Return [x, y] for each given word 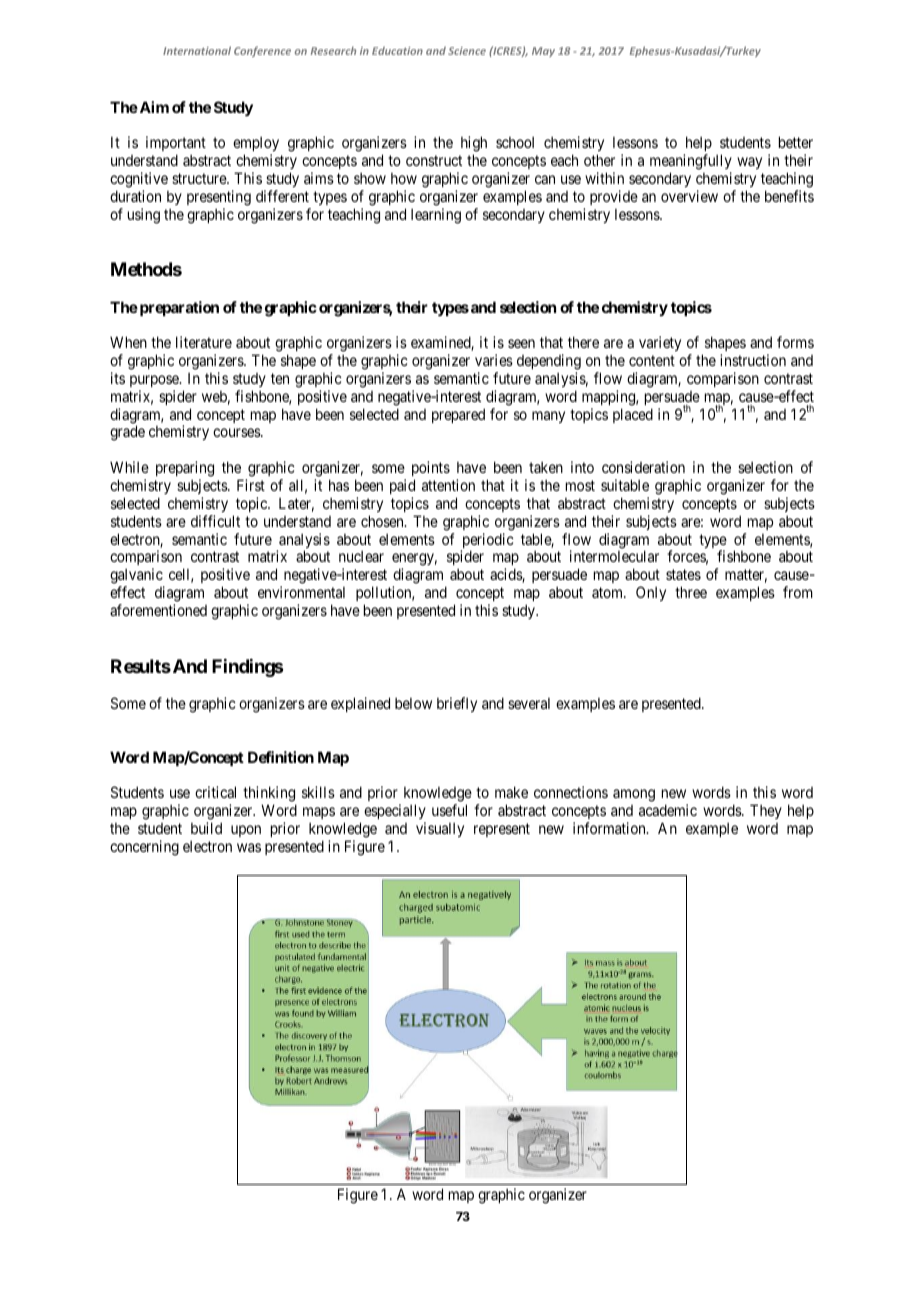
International [197, 50]
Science [467, 51]
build [206, 828]
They [766, 811]
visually [440, 829]
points [431, 468]
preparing [185, 469]
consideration [643, 467]
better [796, 142]
